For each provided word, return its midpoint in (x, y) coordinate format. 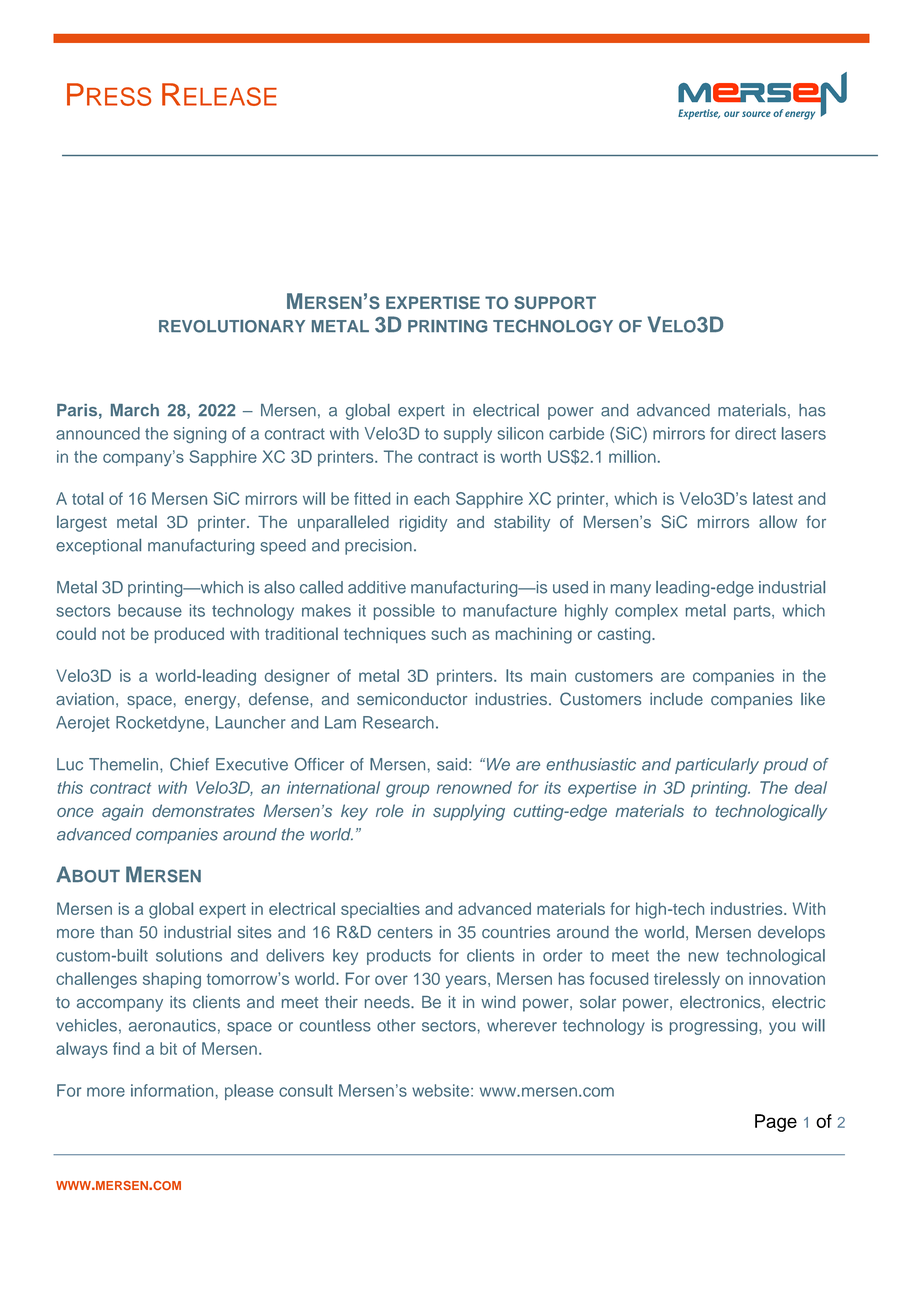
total (87, 498)
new (704, 957)
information (172, 1090)
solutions (189, 955)
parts (753, 612)
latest (773, 498)
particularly (717, 766)
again (122, 812)
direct (755, 433)
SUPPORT (555, 302)
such (448, 633)
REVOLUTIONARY (232, 326)
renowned (474, 787)
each (431, 498)
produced (189, 635)
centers (405, 932)
